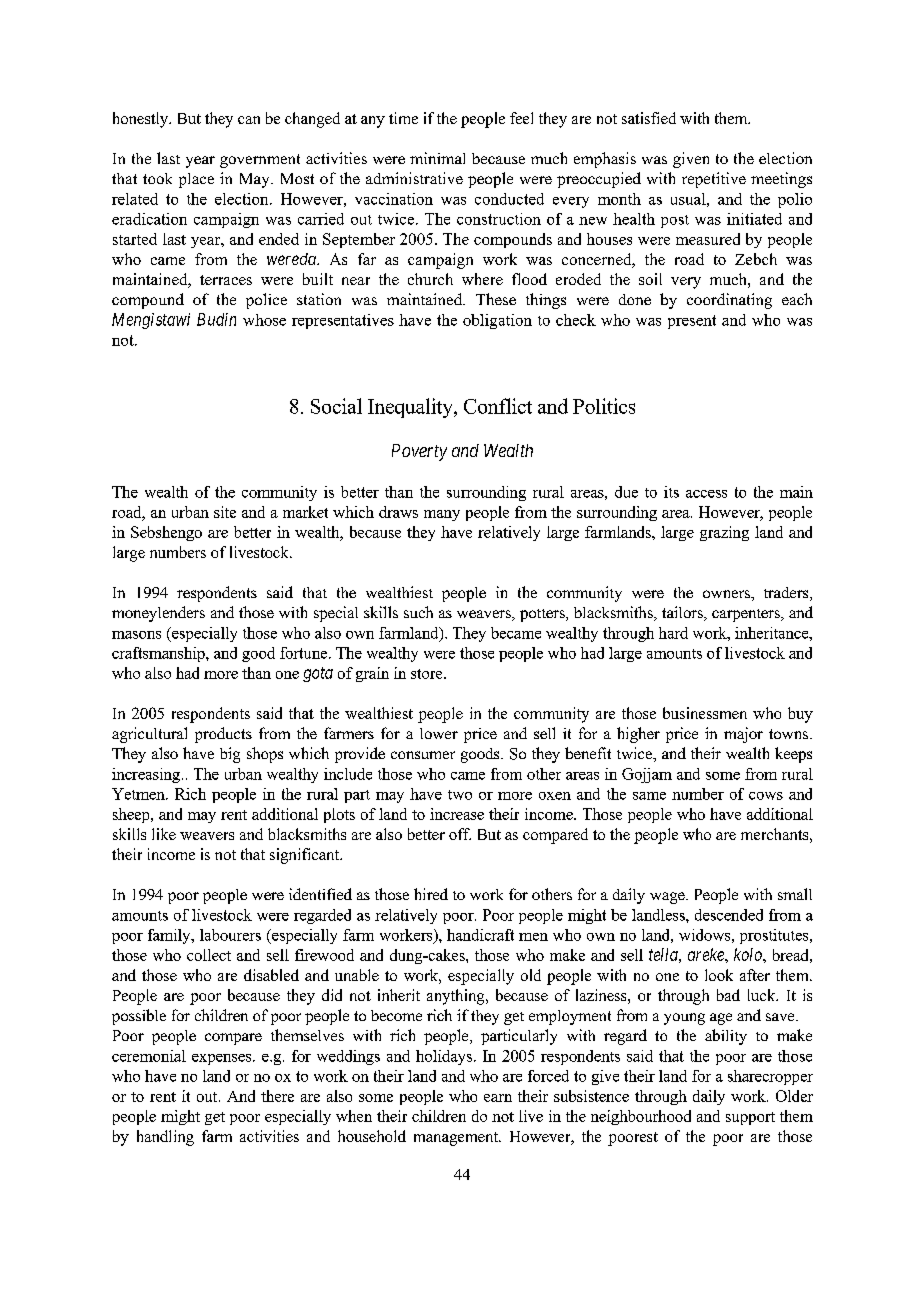 The image size is (924, 1308). What do you see at coordinates (498, 406) in the document?
I see `Conflict` at bounding box center [498, 406].
